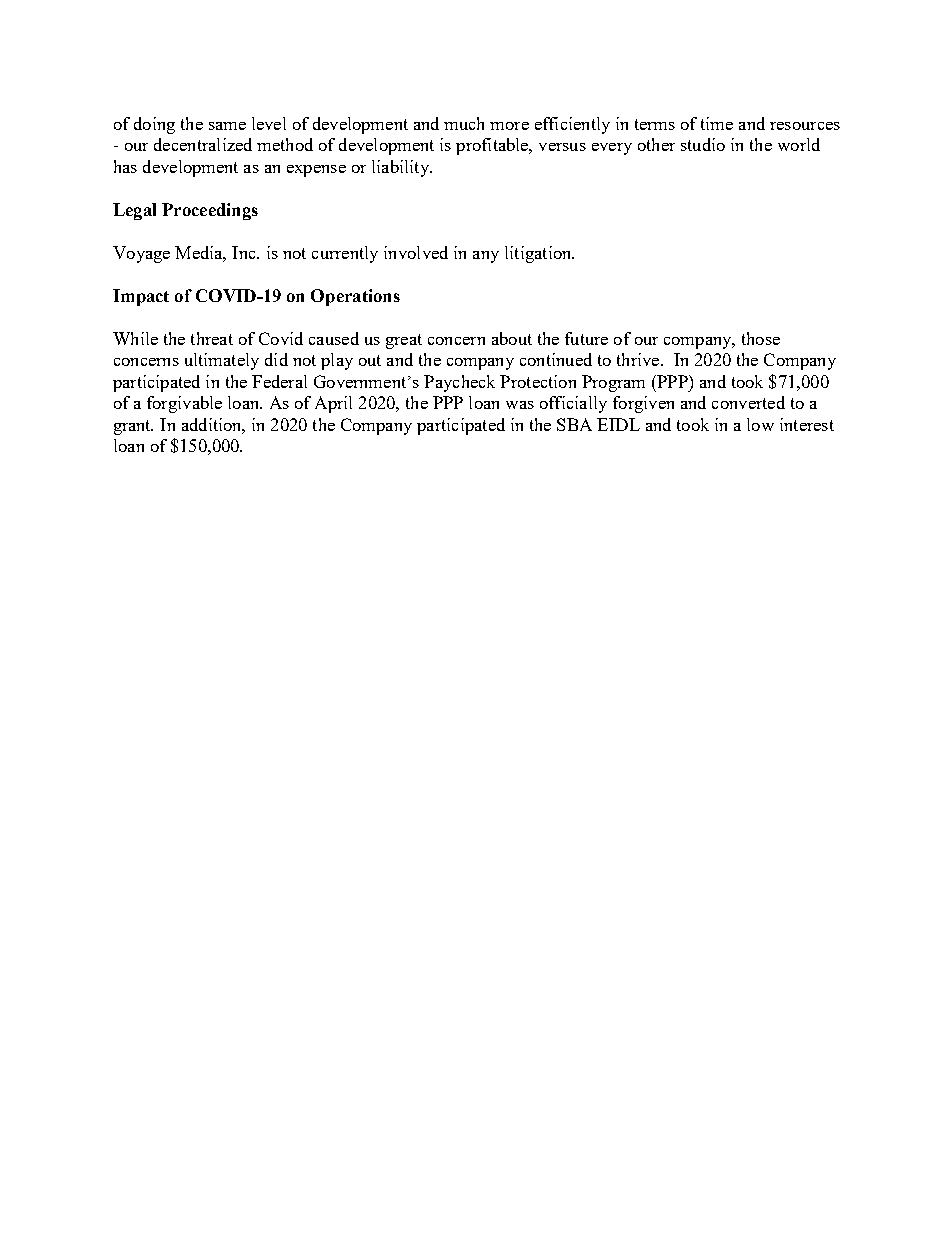  What do you see at coordinates (416, 252) in the page?
I see `involved` at bounding box center [416, 252].
